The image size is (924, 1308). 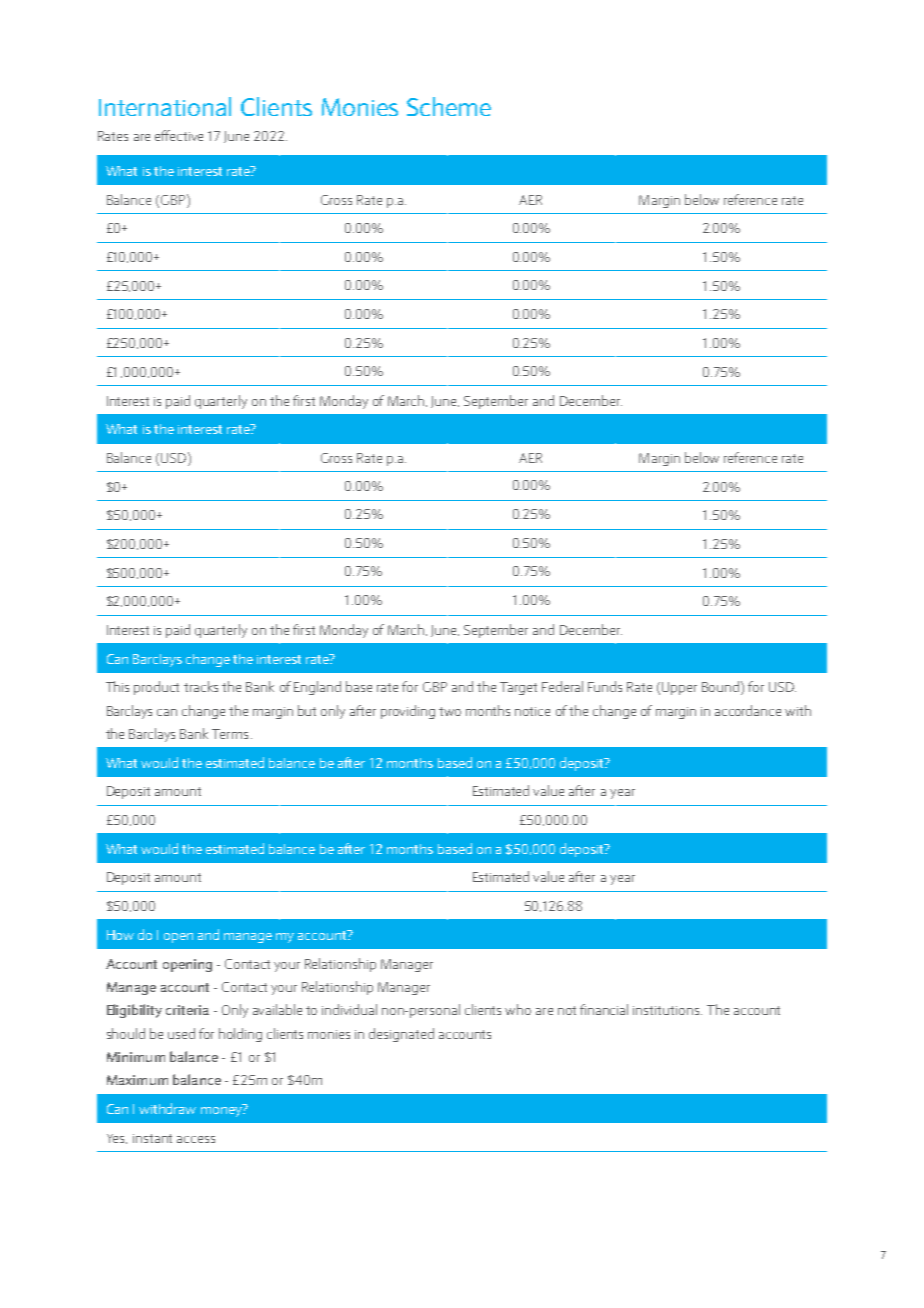 What do you see at coordinates (408, 712) in the screenshot?
I see `providing` at bounding box center [408, 712].
